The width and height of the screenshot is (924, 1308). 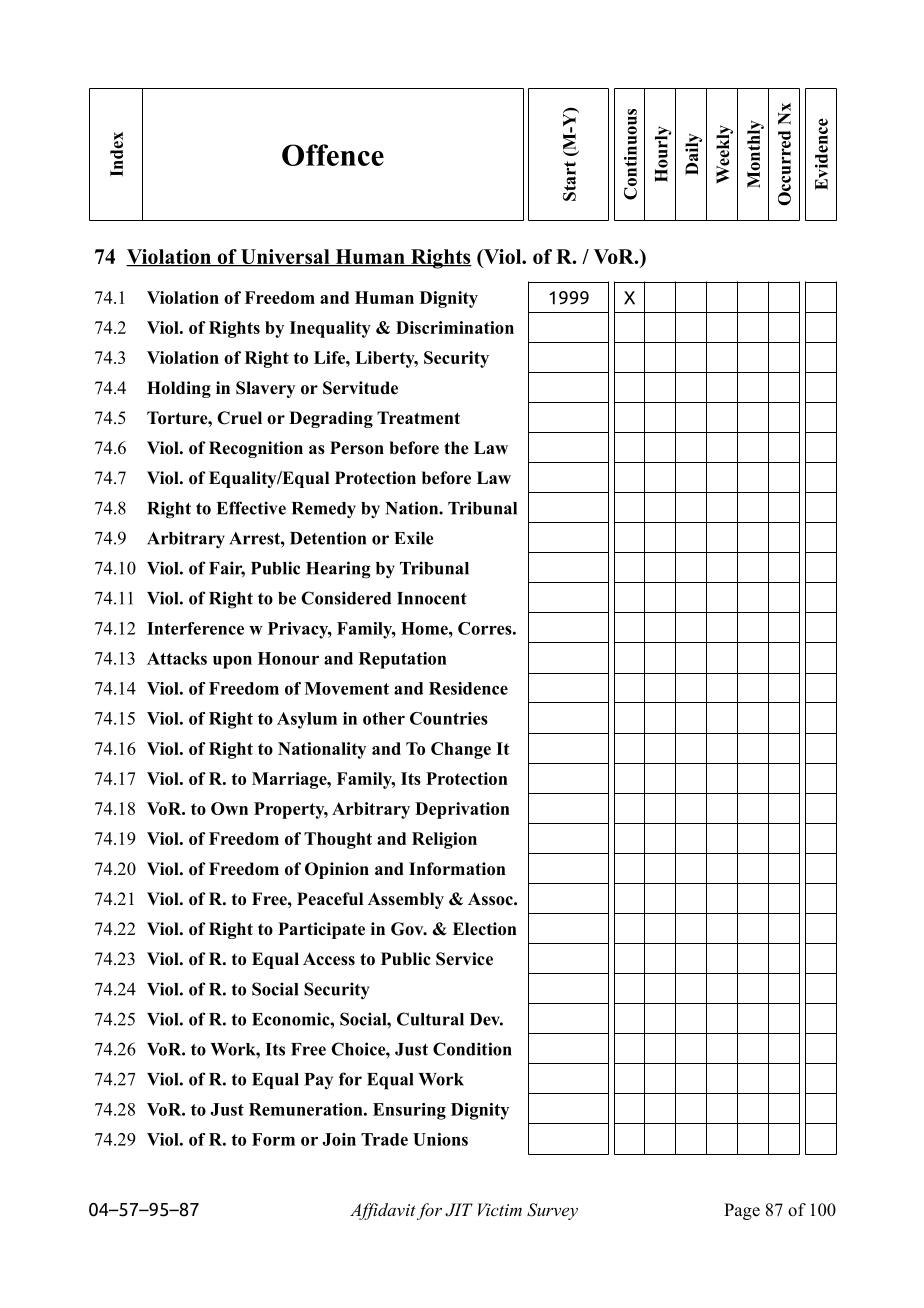 What do you see at coordinates (232, 662) in the screenshot?
I see `upon` at bounding box center [232, 662].
